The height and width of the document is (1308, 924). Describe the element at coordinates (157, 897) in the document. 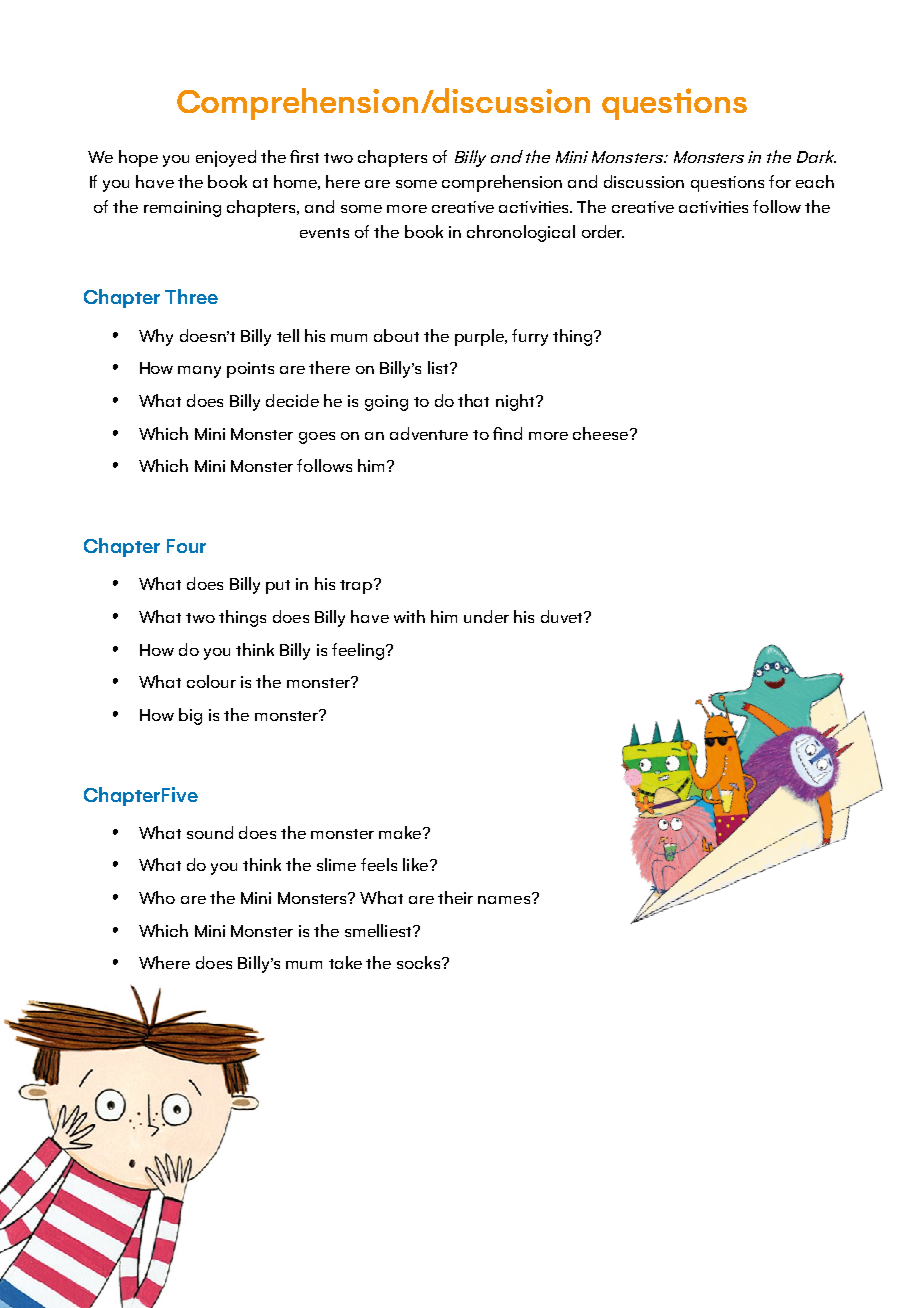

I see `Who` at that location.
